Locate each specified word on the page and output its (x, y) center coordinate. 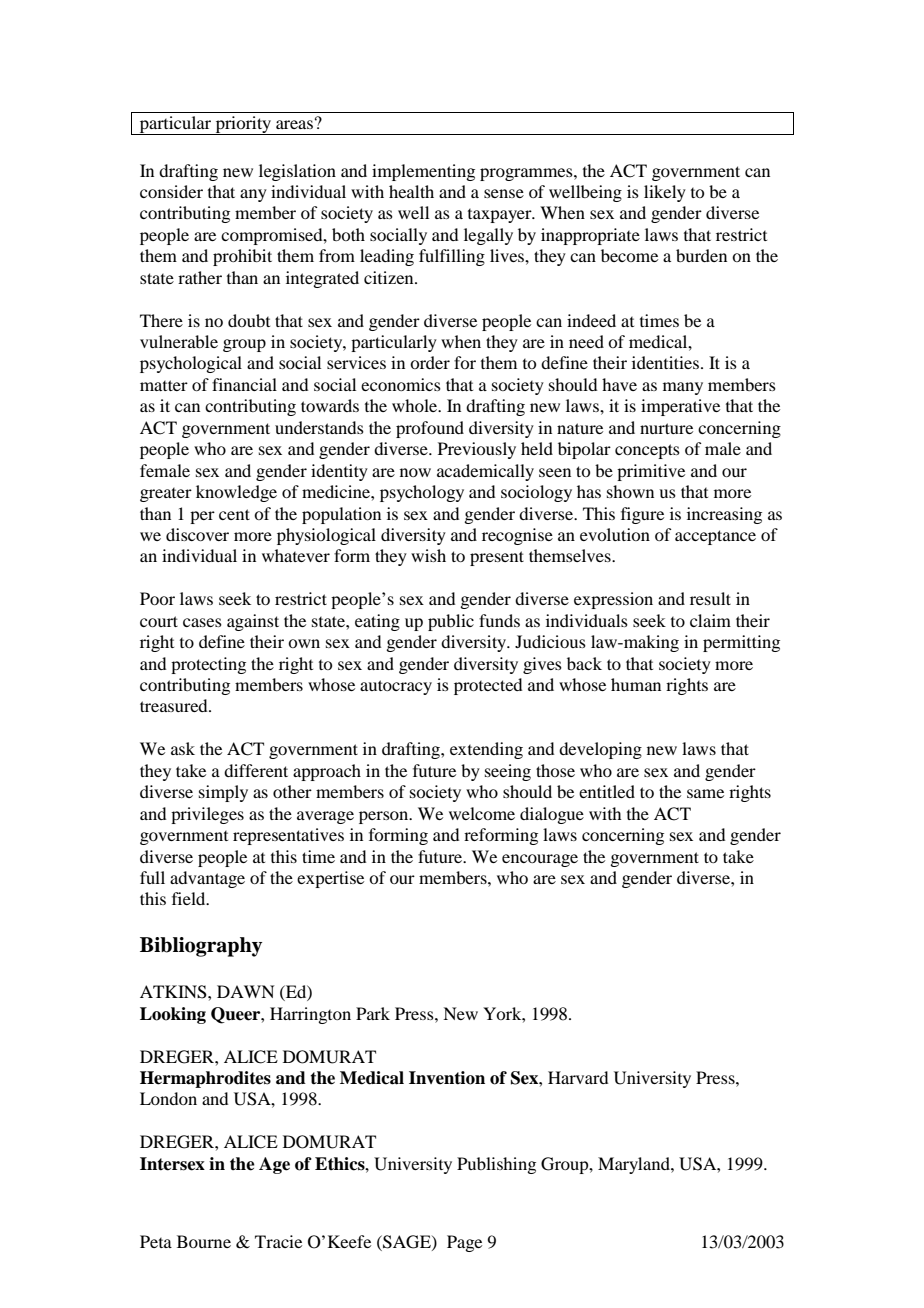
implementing (423, 172)
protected (488, 686)
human (636, 684)
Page (464, 1243)
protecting (208, 665)
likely (665, 193)
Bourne (204, 1241)
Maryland (635, 1165)
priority (243, 125)
